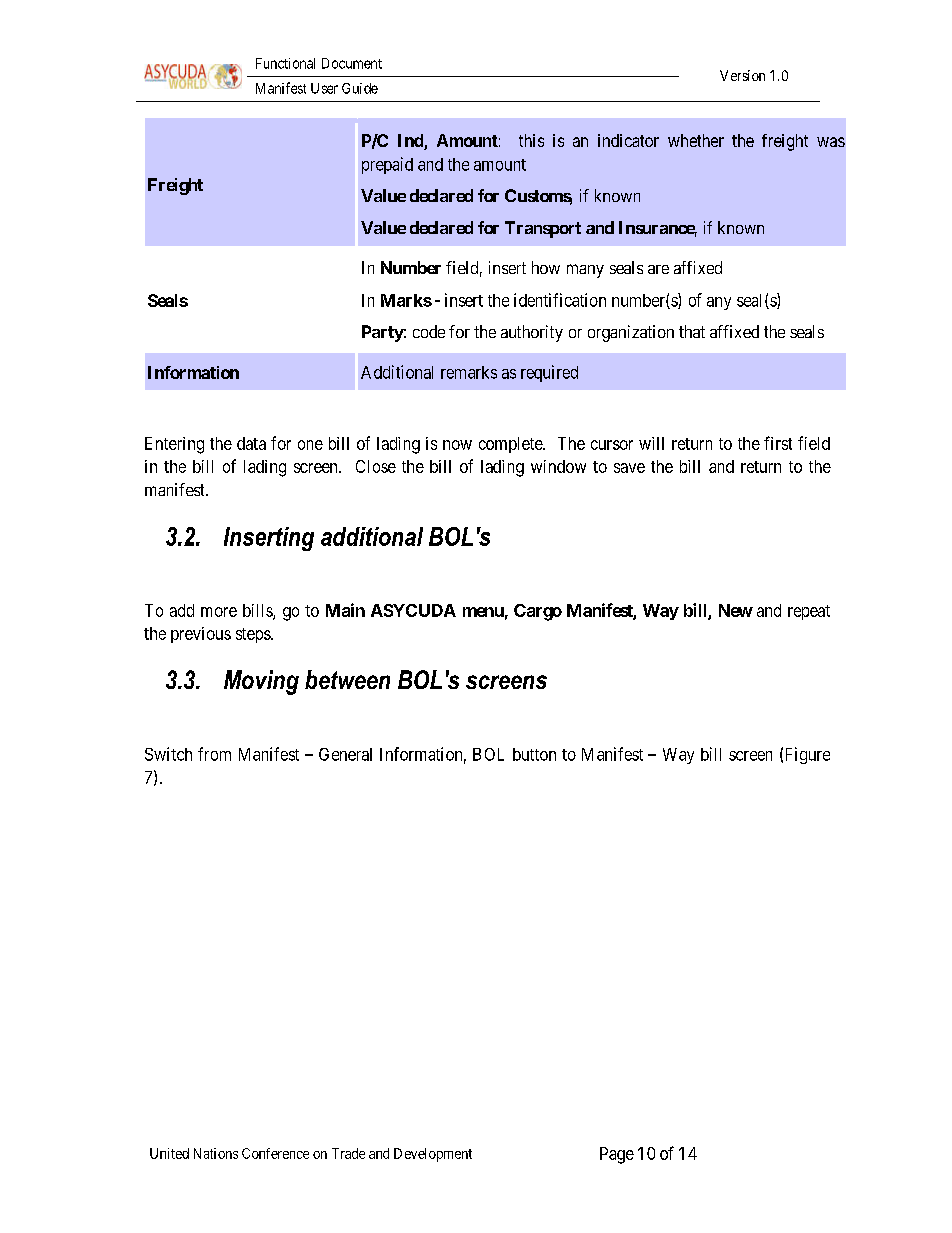 The width and height of the screenshot is (952, 1233). Describe the element at coordinates (251, 443) in the screenshot. I see `data` at that location.
